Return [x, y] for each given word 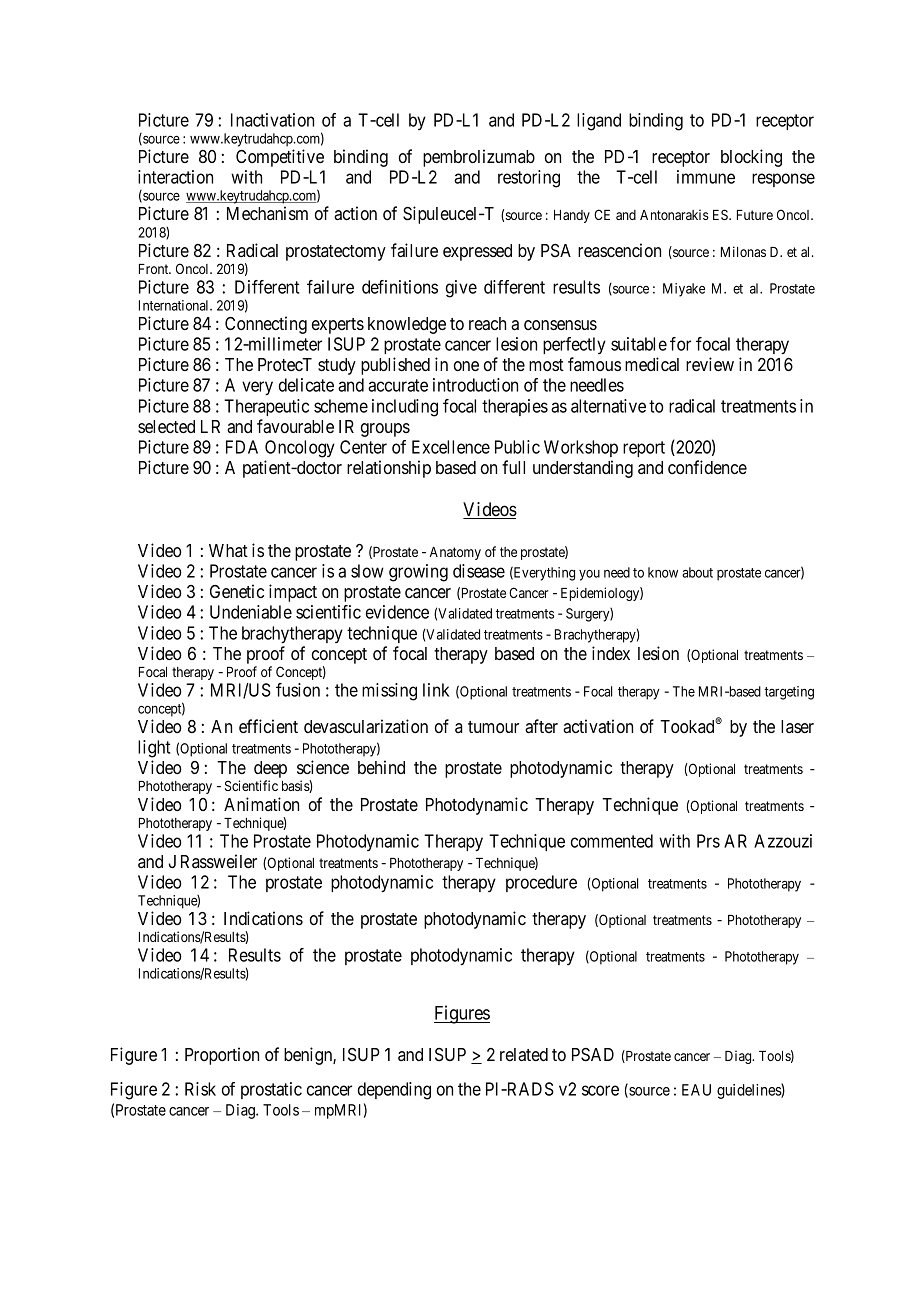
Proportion [222, 1056]
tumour [493, 727]
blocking [751, 158]
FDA [242, 447]
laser [797, 726]
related [524, 1054]
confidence [707, 467]
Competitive [280, 158]
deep [270, 771]
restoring [529, 179]
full [513, 467]
